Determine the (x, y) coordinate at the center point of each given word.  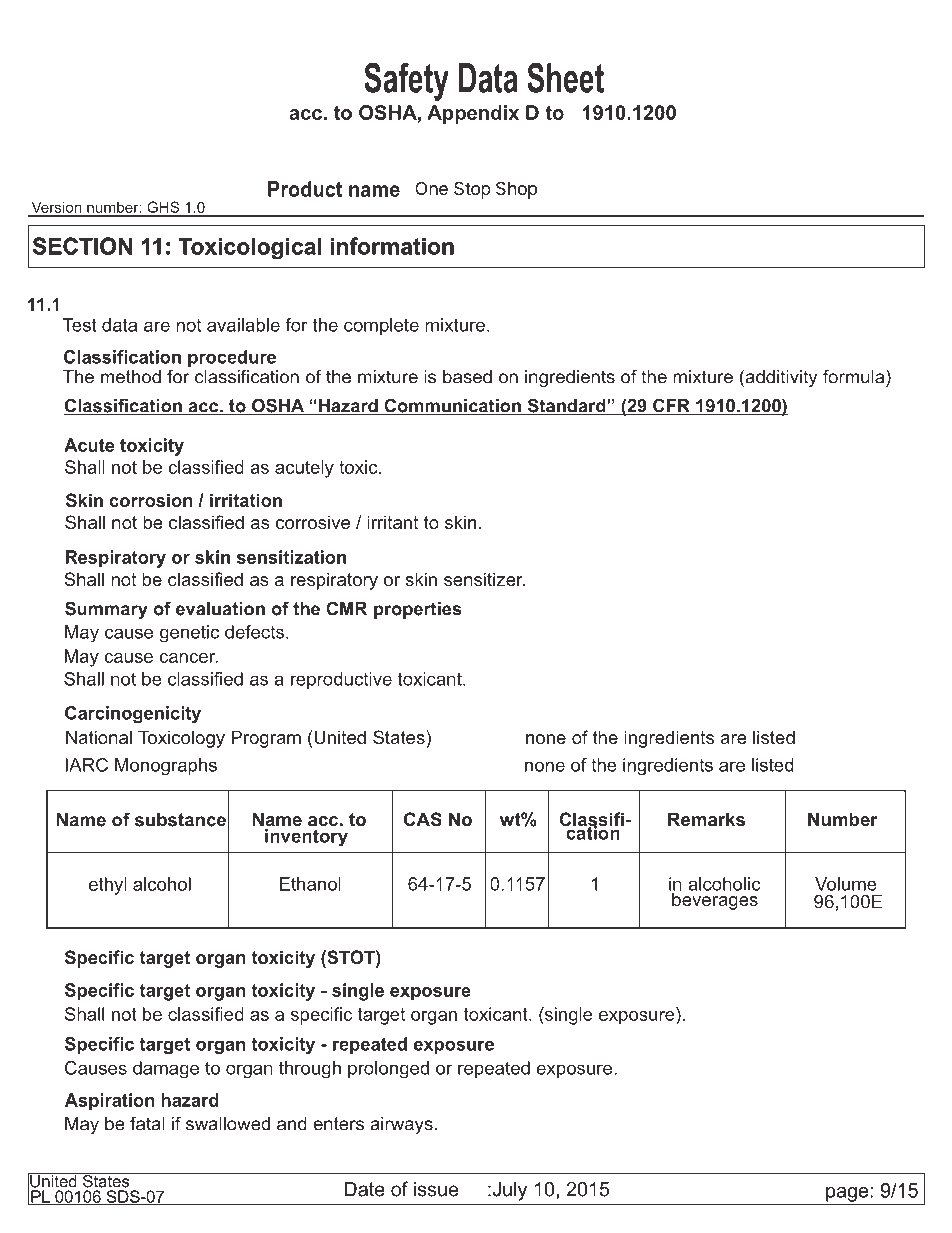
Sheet (565, 77)
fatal (147, 1123)
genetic (189, 634)
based (467, 377)
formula (855, 376)
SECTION (82, 246)
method (131, 377)
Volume (846, 884)
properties (418, 610)
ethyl (108, 886)
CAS (423, 819)
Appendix (473, 114)
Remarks (706, 819)
